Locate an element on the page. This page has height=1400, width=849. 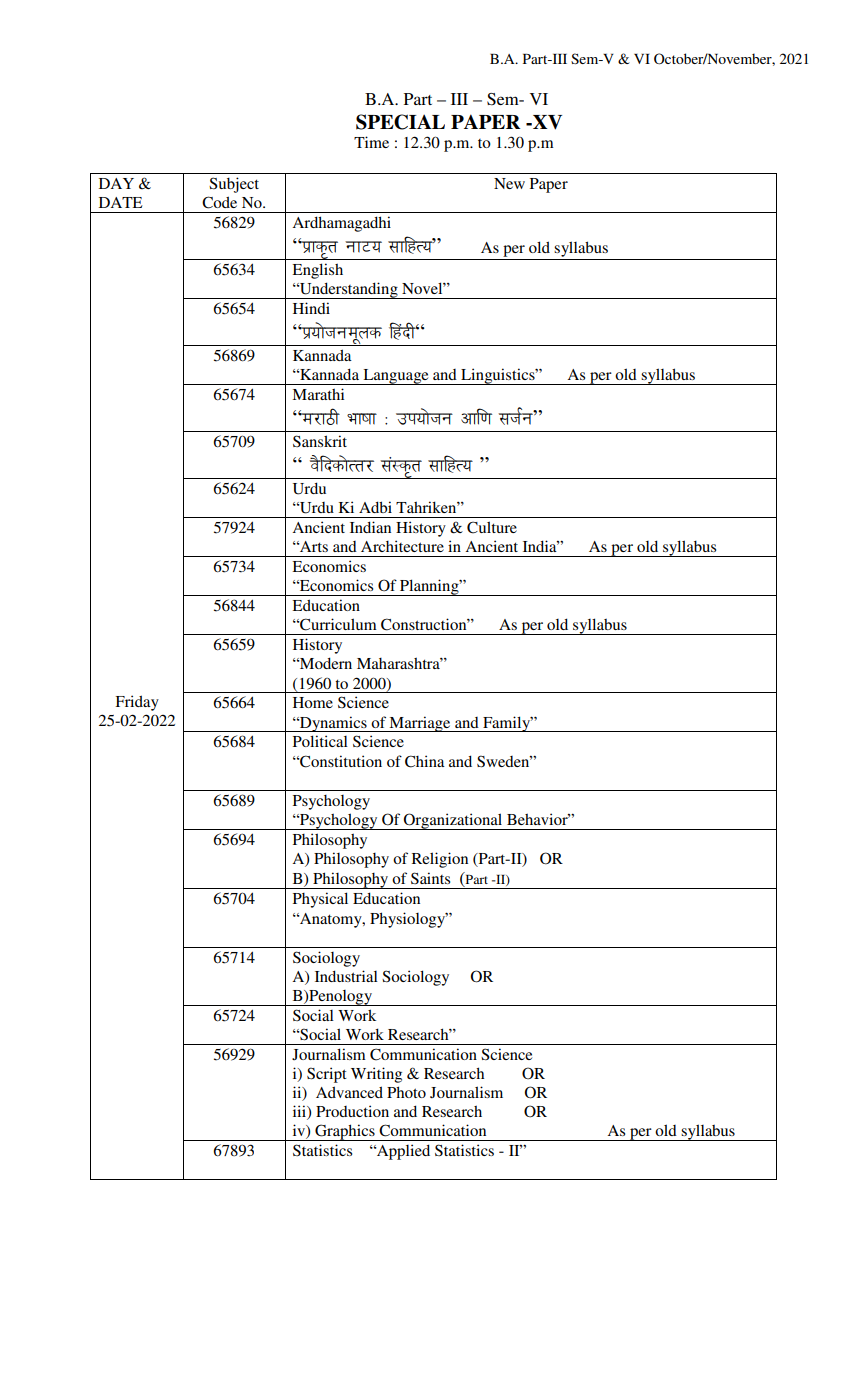
Time is located at coordinates (371, 142).
